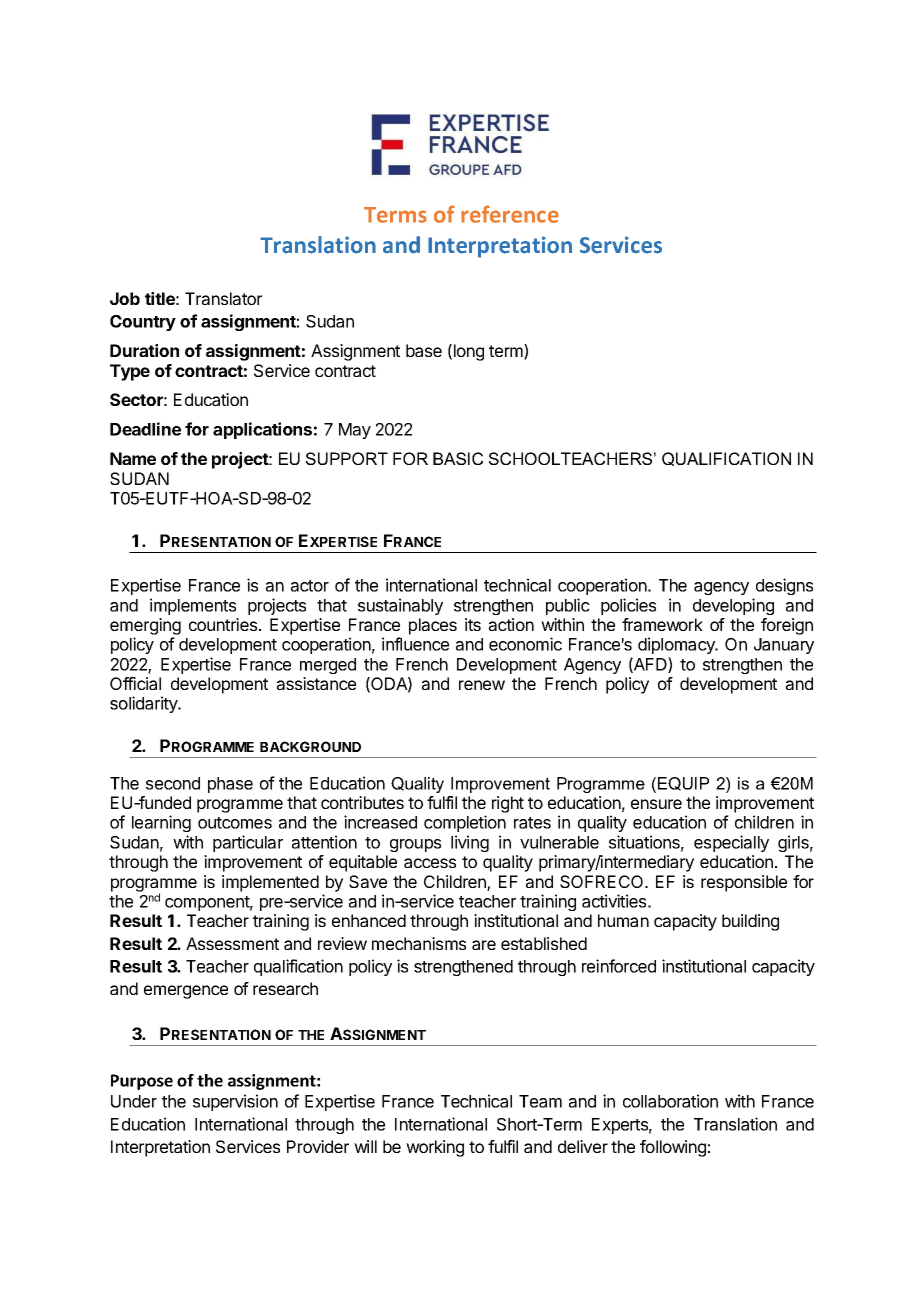  Describe the element at coordinates (744, 883) in the screenshot. I see `responsible` at that location.
